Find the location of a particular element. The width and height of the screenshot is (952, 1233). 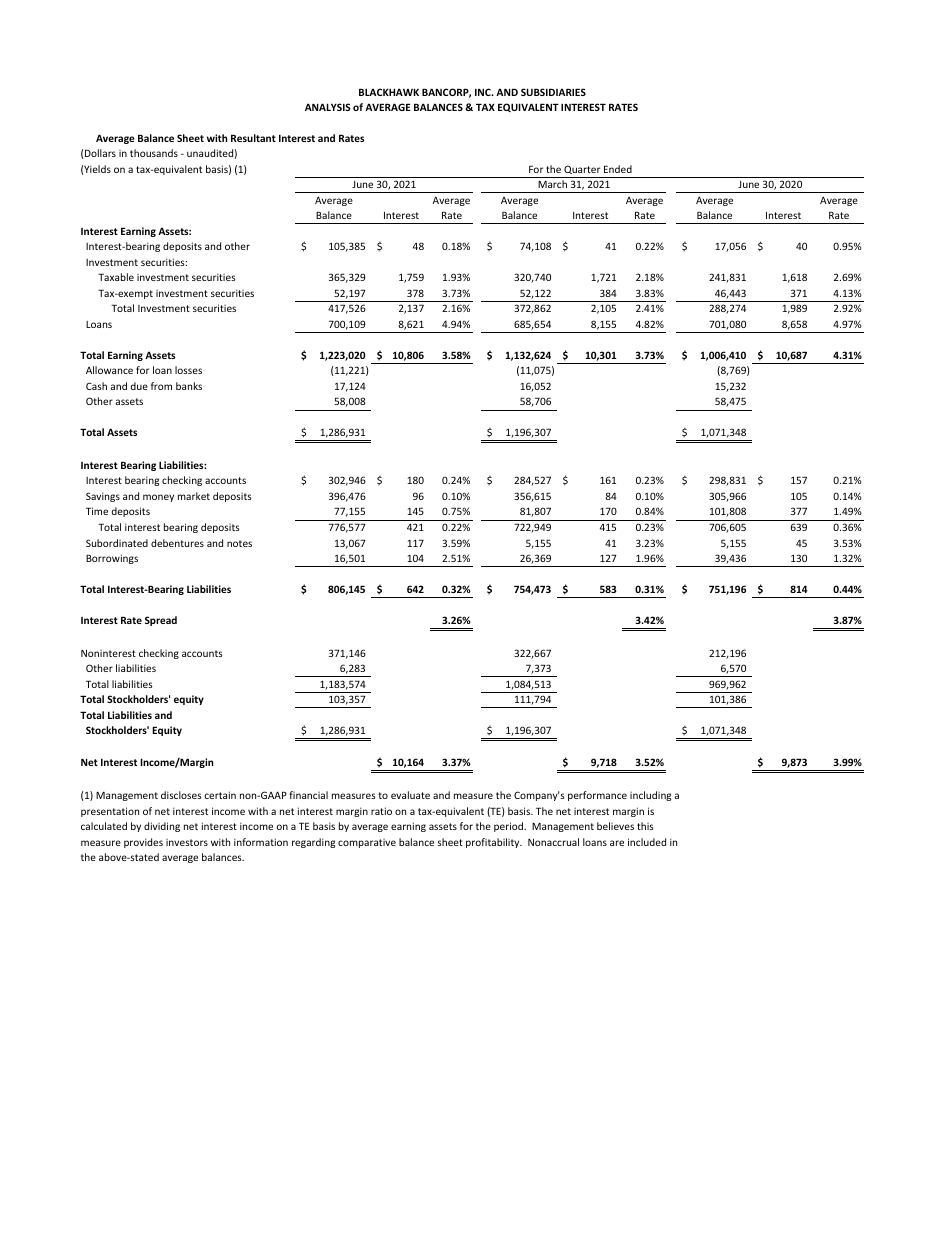

dividing is located at coordinates (162, 827).
